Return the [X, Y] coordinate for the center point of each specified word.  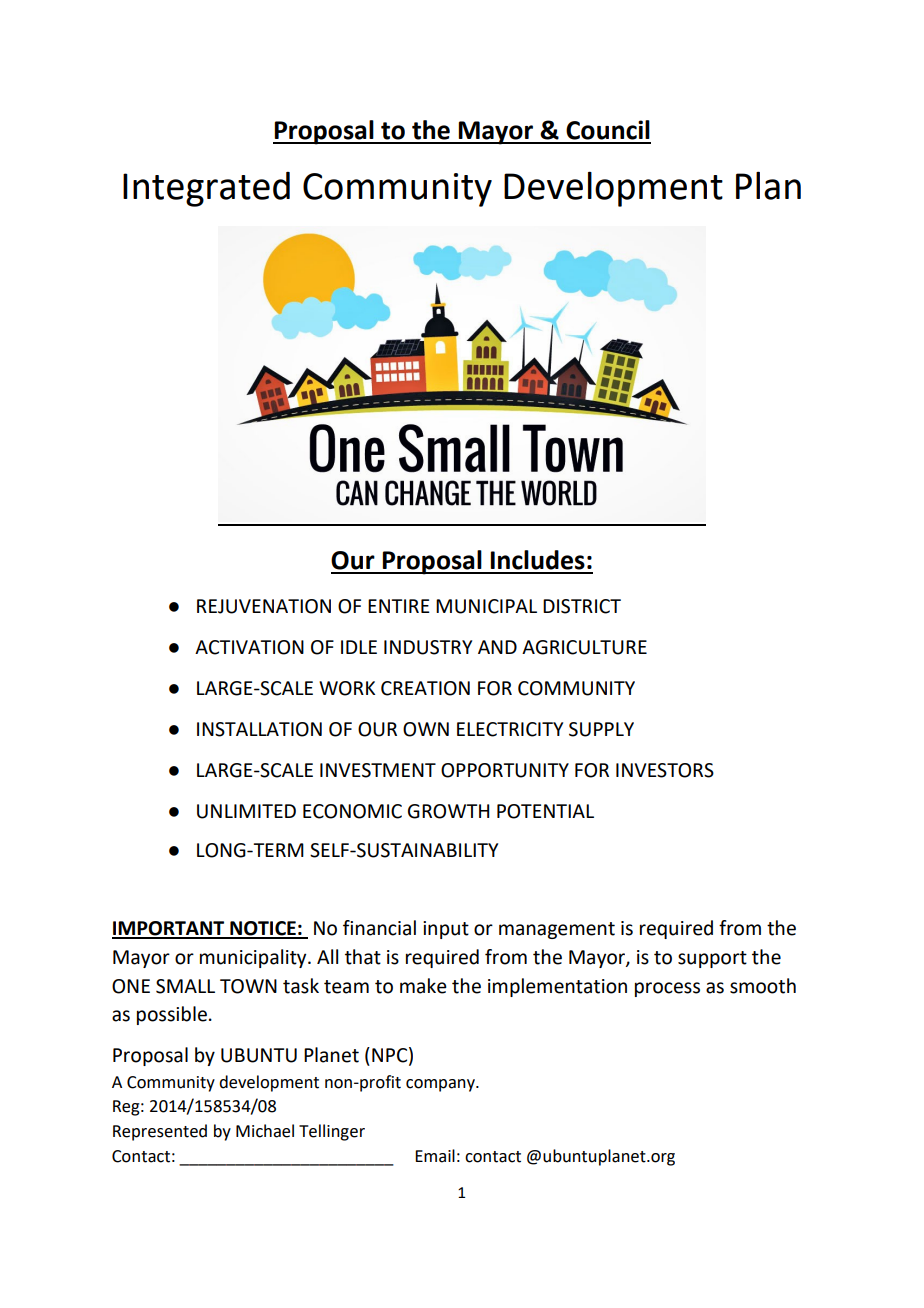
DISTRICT [582, 606]
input [446, 930]
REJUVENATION [264, 606]
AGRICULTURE [584, 647]
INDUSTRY [428, 647]
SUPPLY [601, 729]
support [712, 959]
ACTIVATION [249, 647]
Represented [160, 1132]
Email [435, 1156]
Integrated [206, 189]
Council [608, 130]
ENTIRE [399, 606]
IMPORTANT [169, 929]
